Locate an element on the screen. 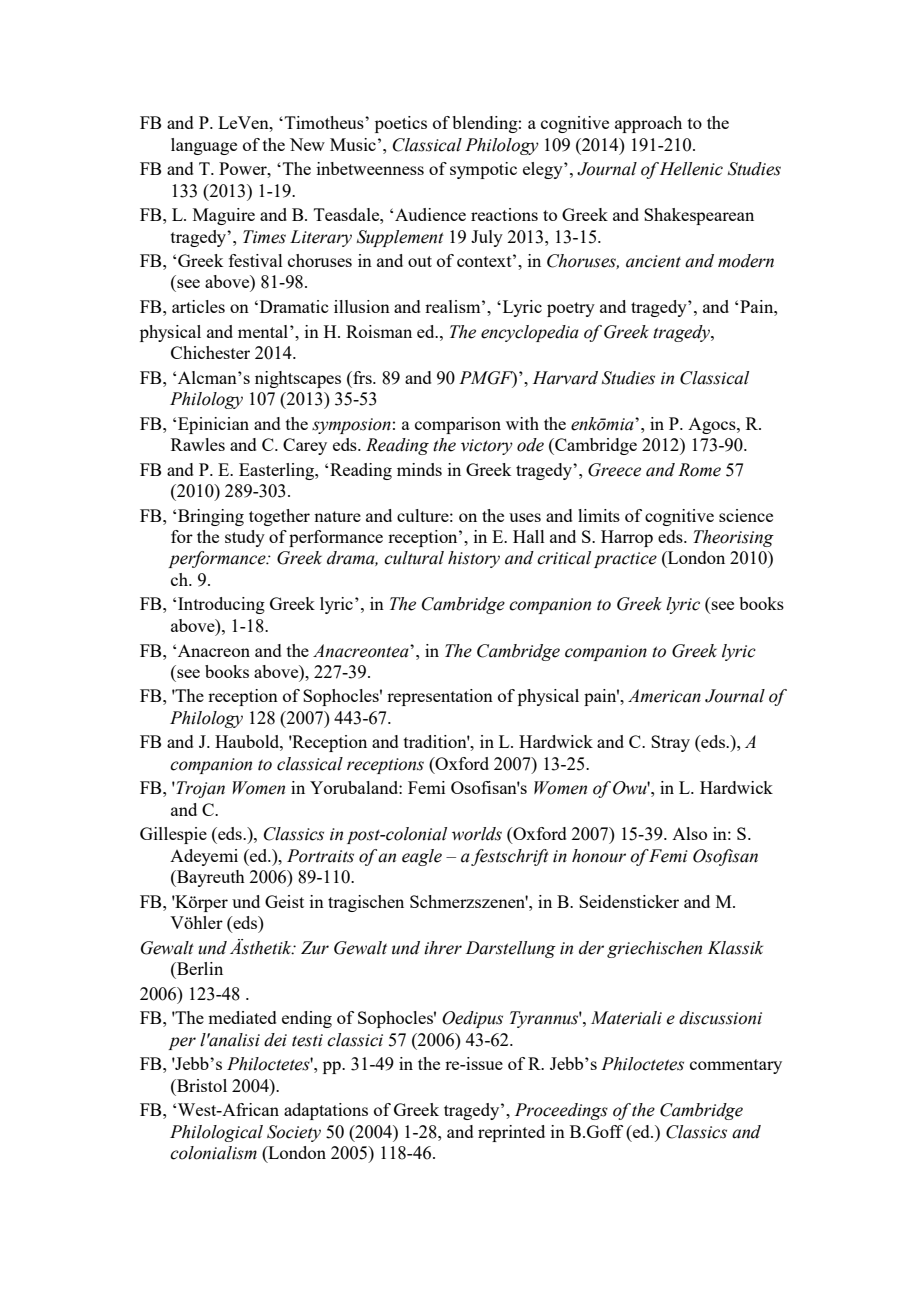  Introducing is located at coordinates (221, 605).
